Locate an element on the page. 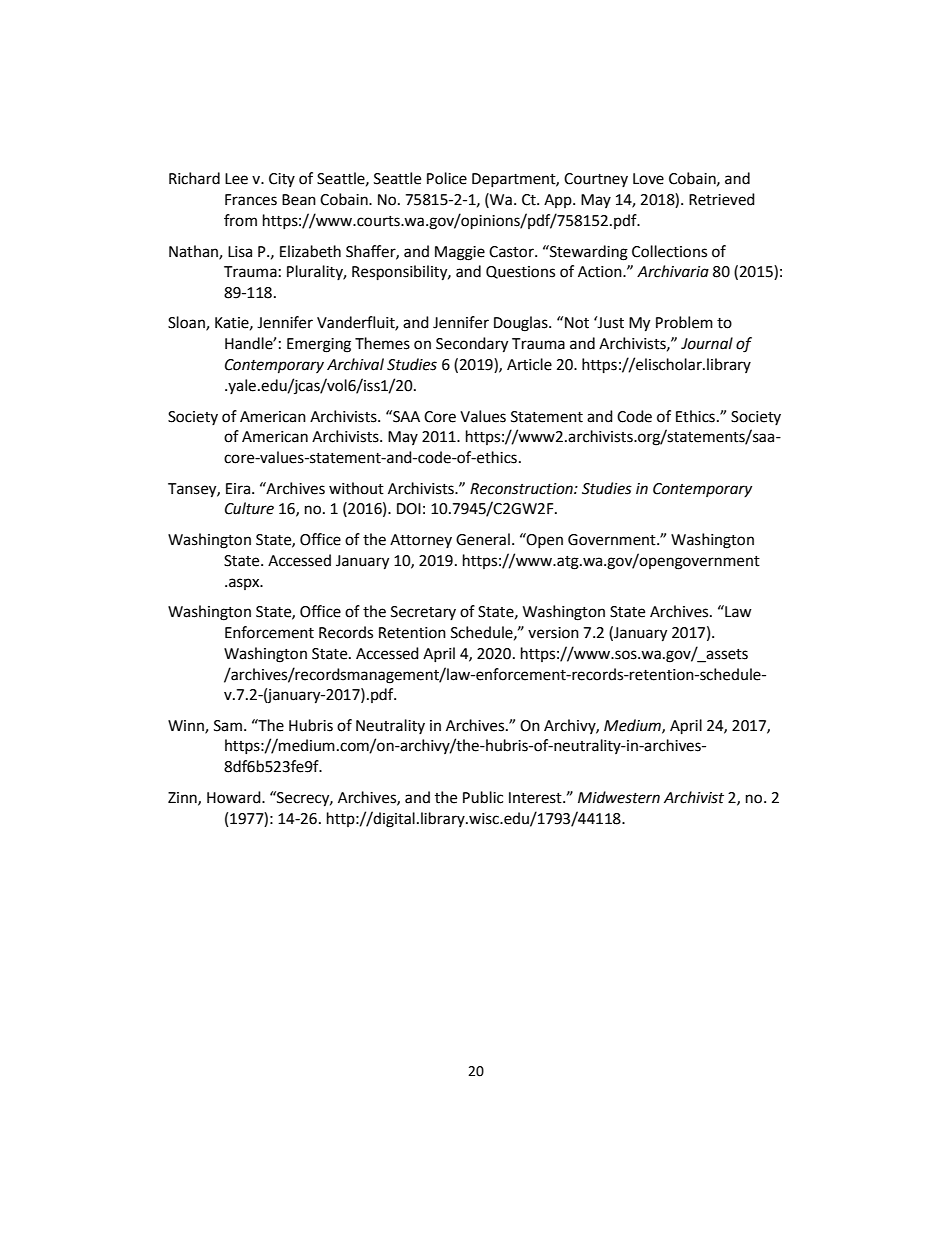 Image resolution: width=952 pixels, height=1233 pixels. Howard is located at coordinates (235, 797).
